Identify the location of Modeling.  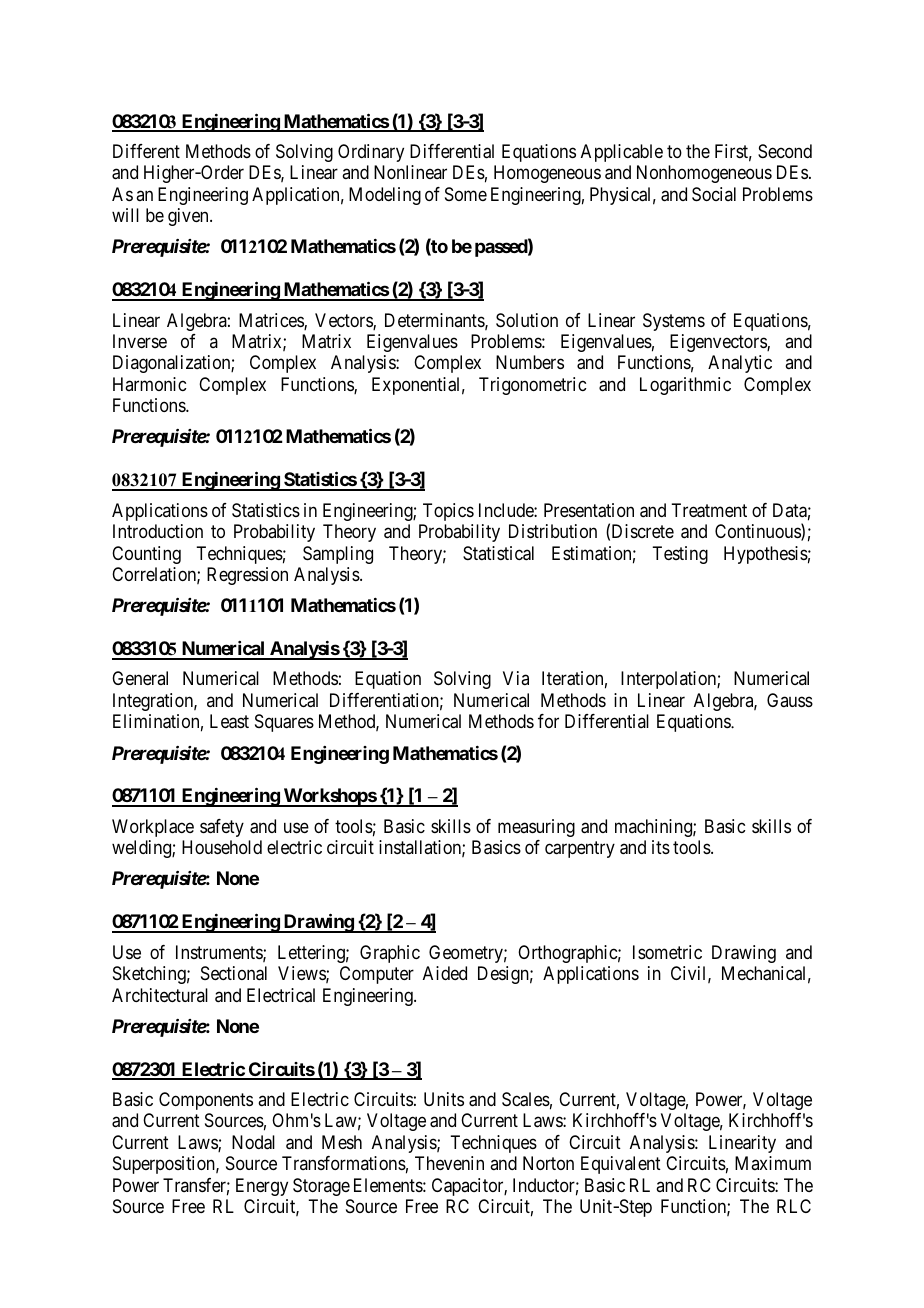
(385, 196).
